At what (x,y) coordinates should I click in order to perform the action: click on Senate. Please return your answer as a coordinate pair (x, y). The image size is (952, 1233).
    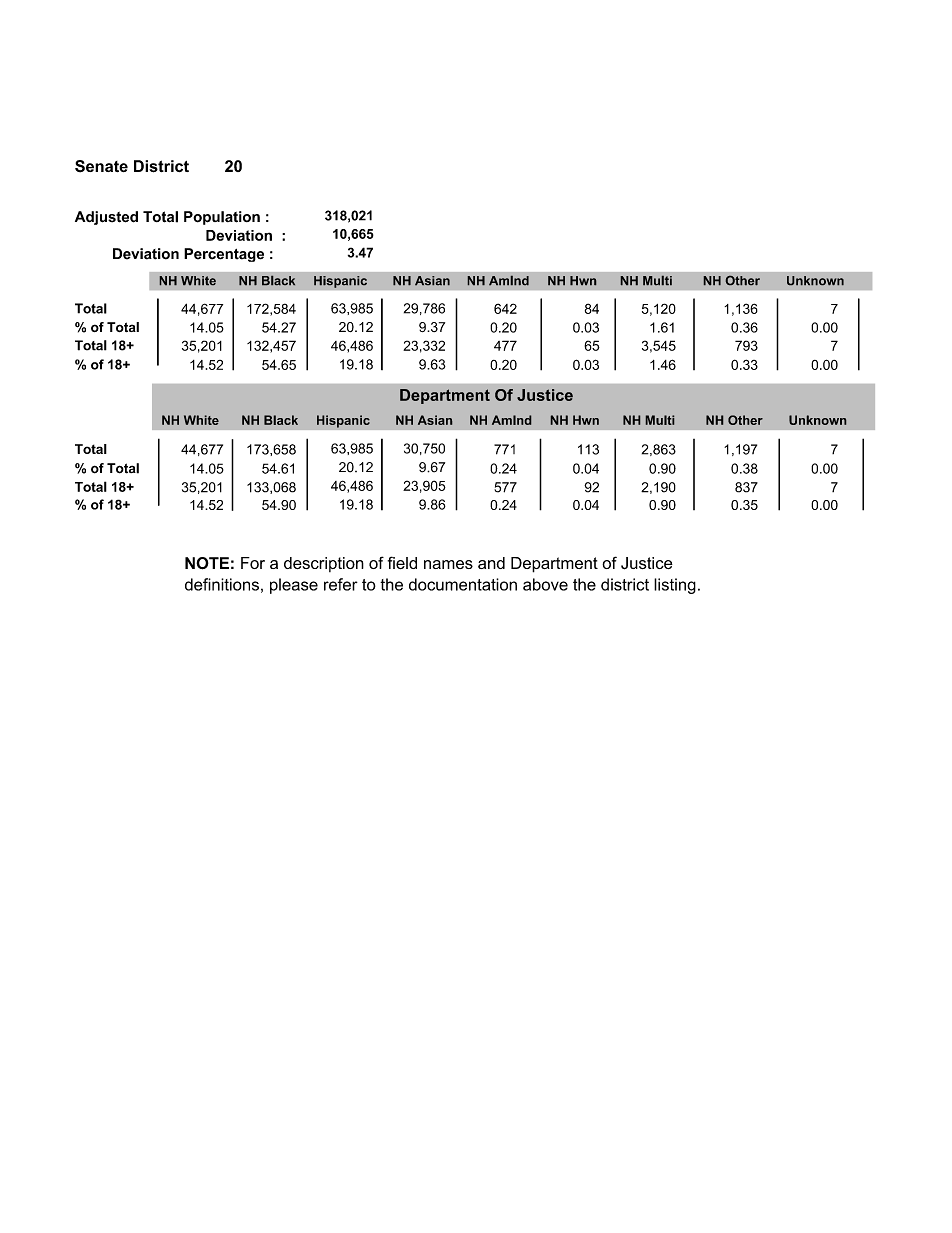
    Looking at the image, I should click on (101, 166).
